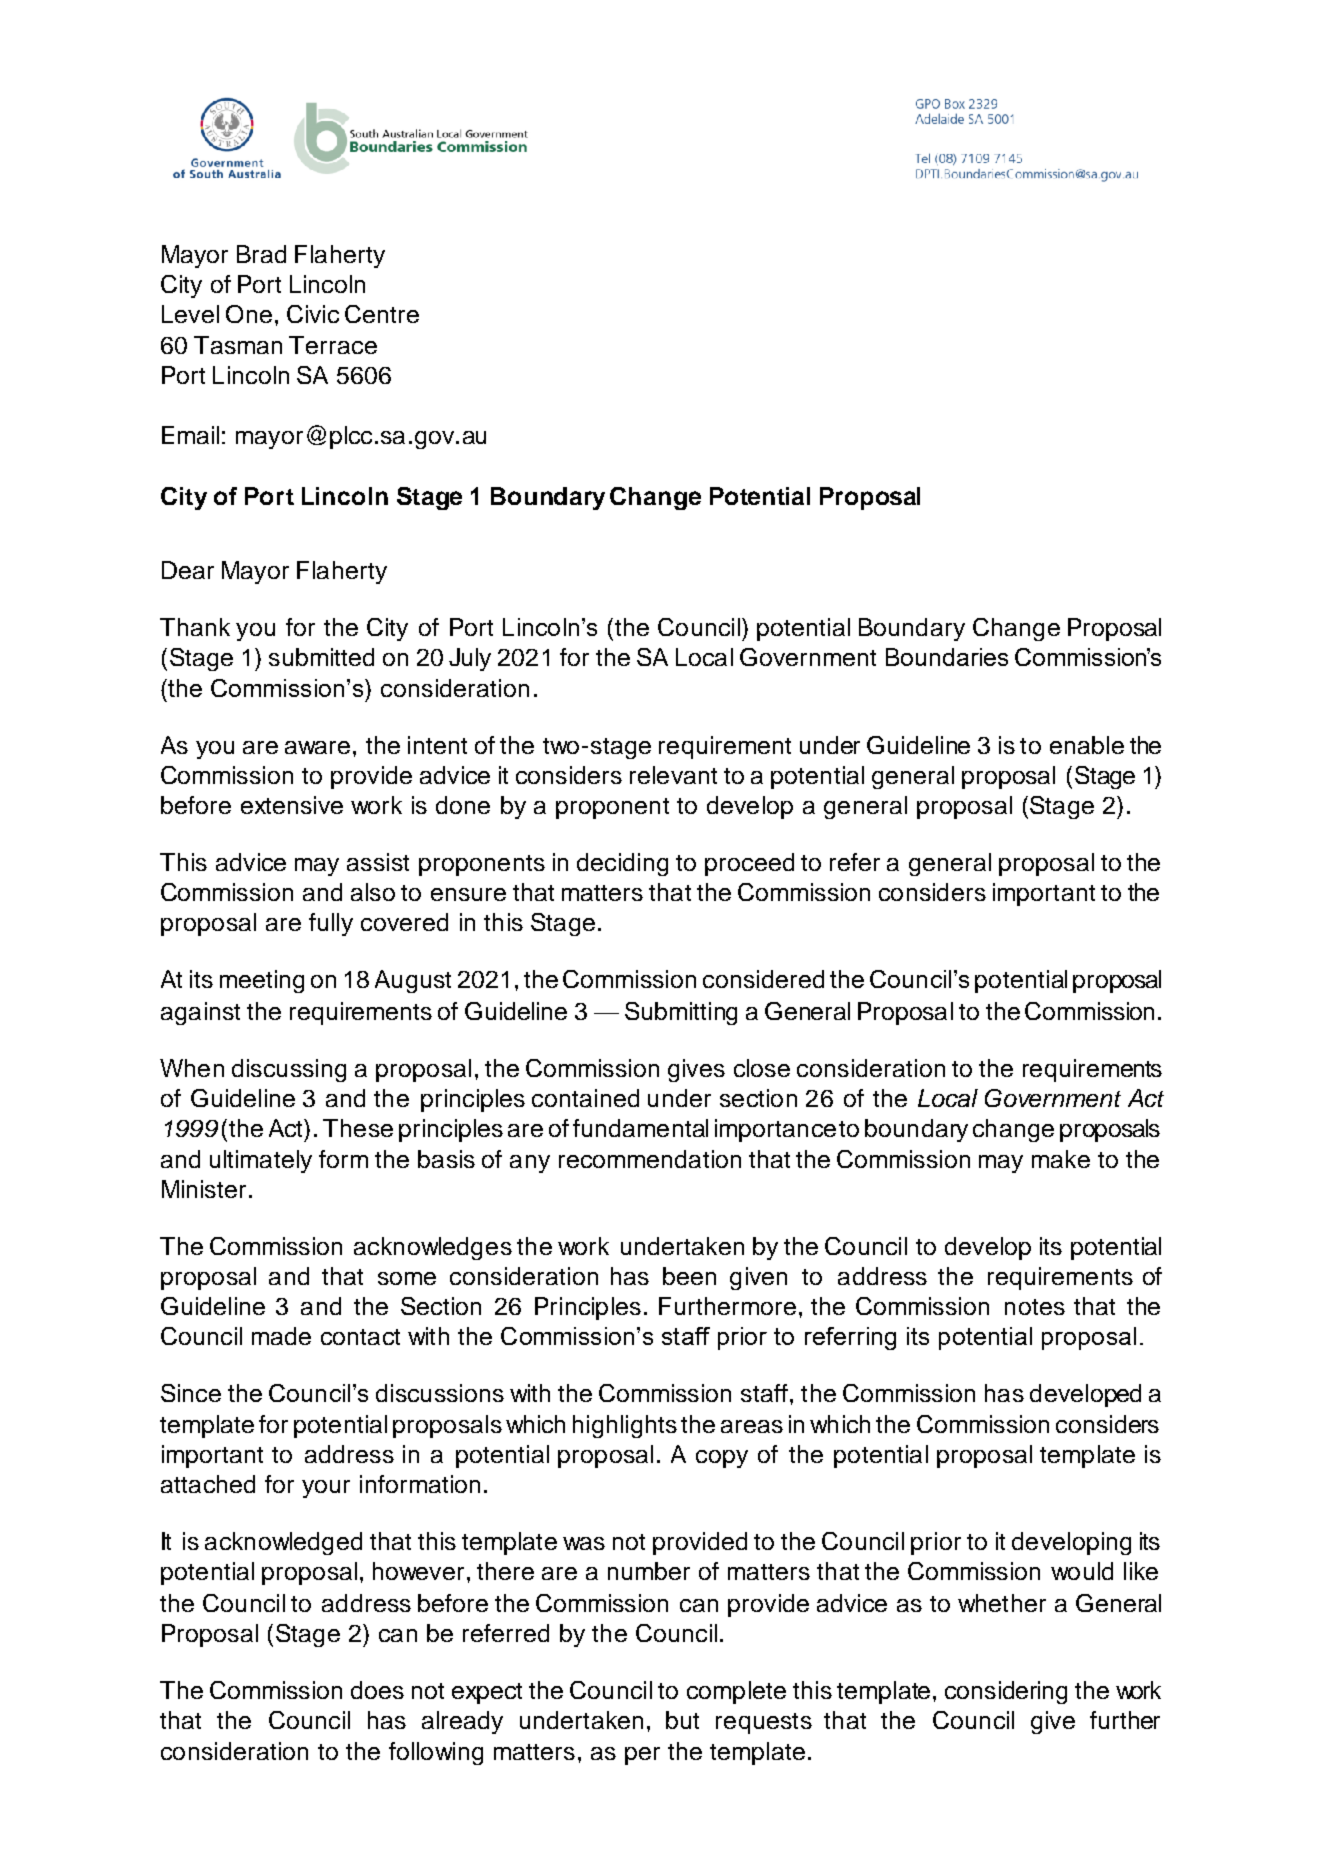 This page has height=1868, width=1321. I want to click on recommendation, so click(650, 1159).
